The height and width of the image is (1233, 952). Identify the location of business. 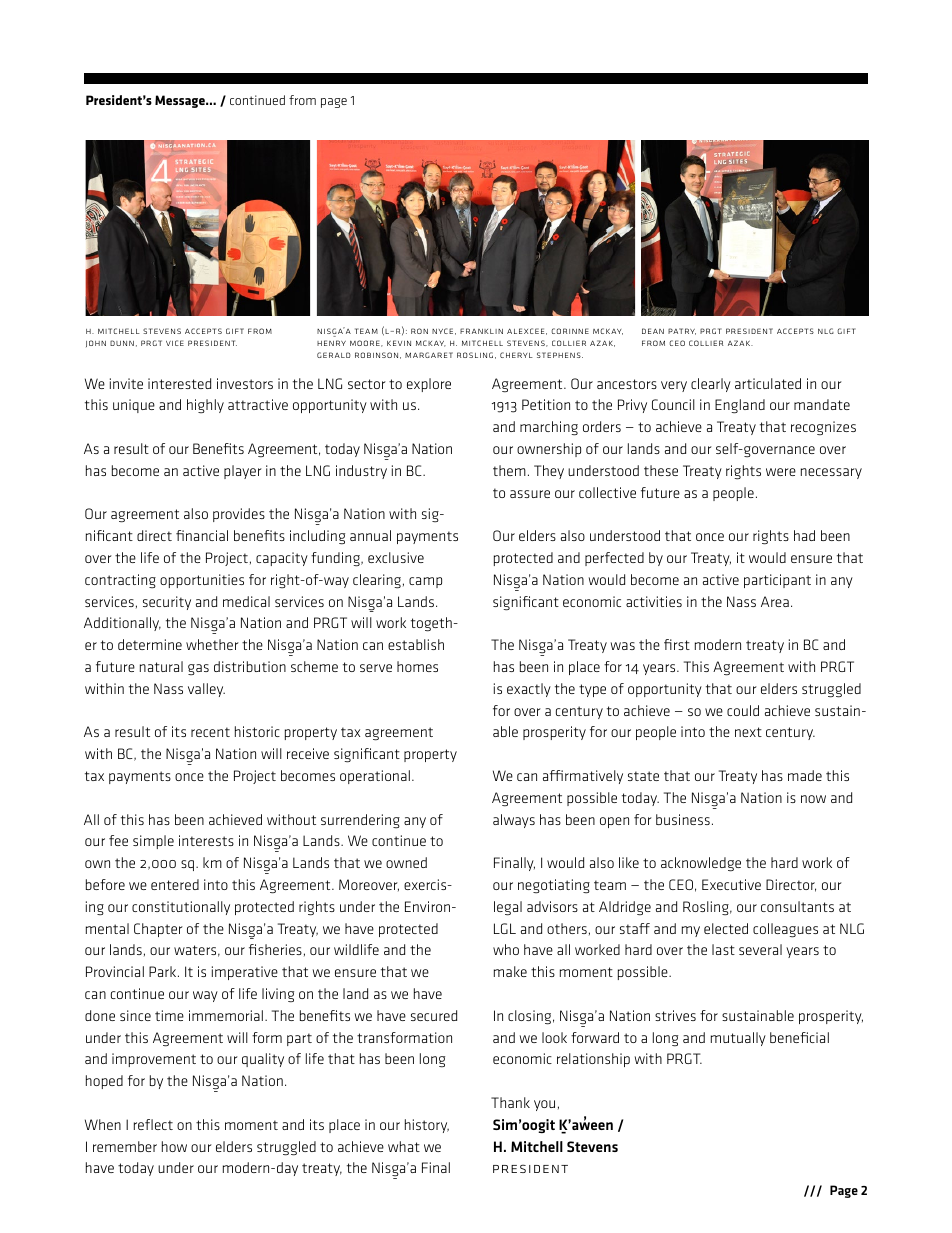
(683, 819).
